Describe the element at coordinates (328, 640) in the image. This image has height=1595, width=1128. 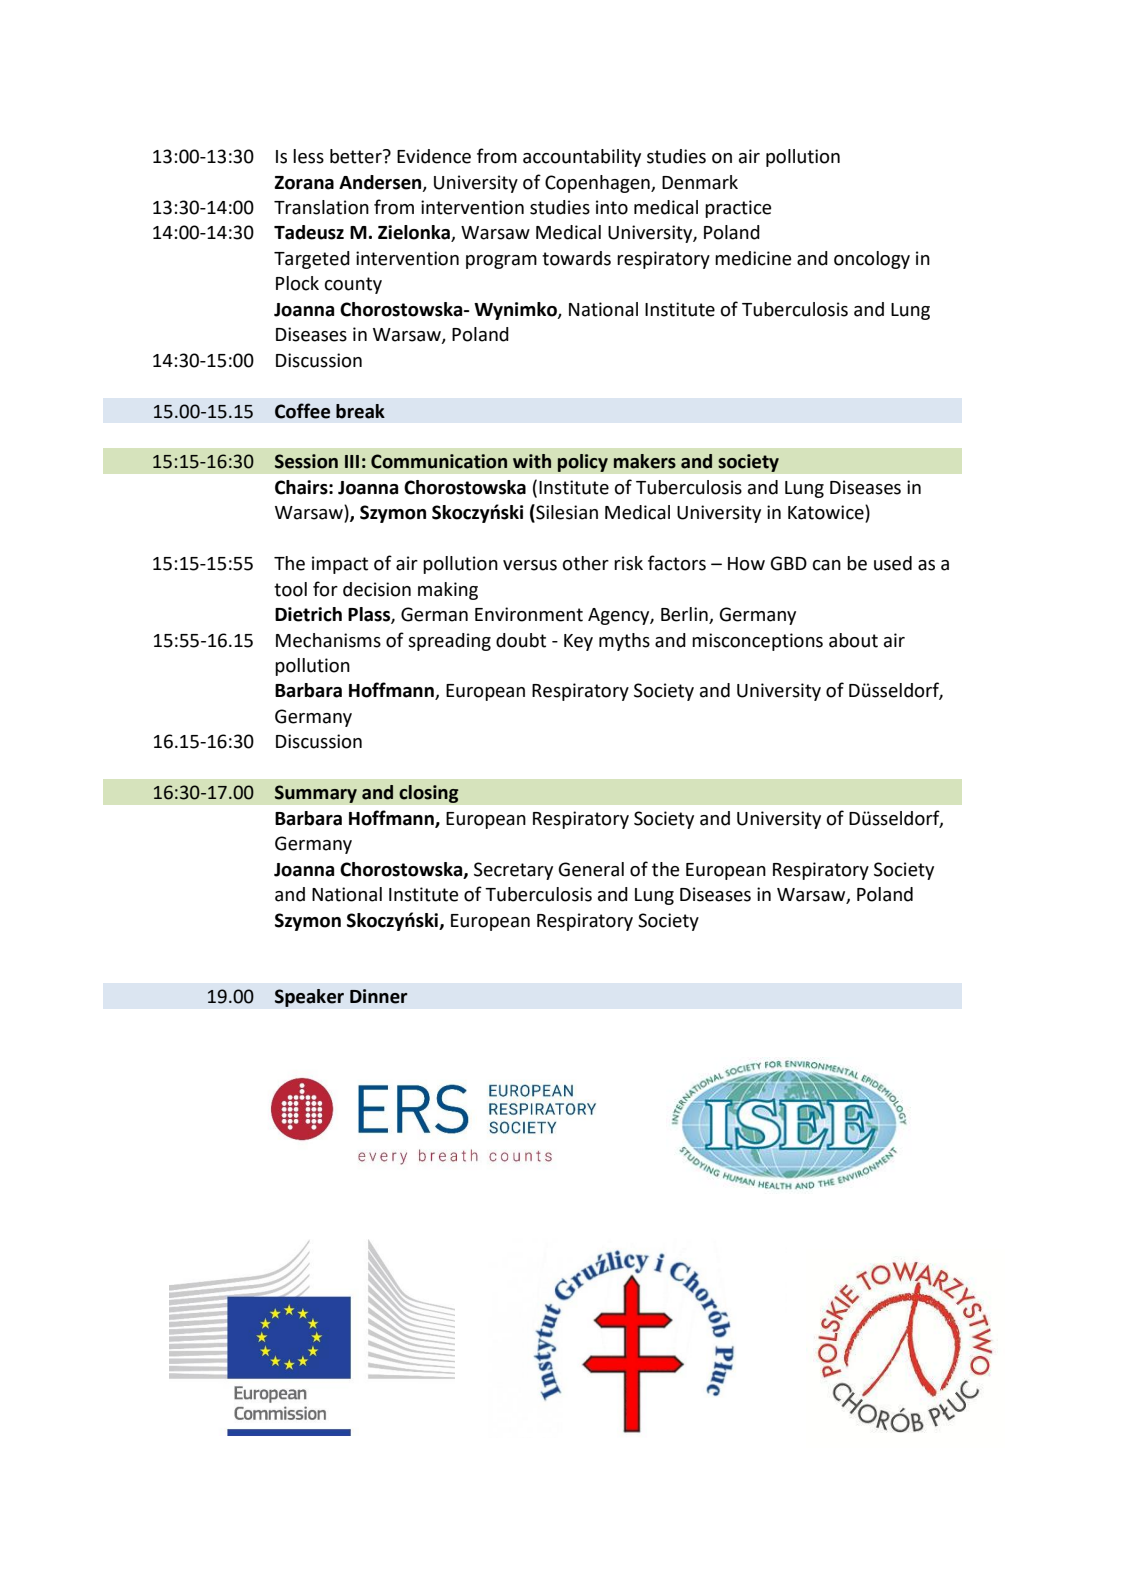
I see `Mechanisms` at that location.
